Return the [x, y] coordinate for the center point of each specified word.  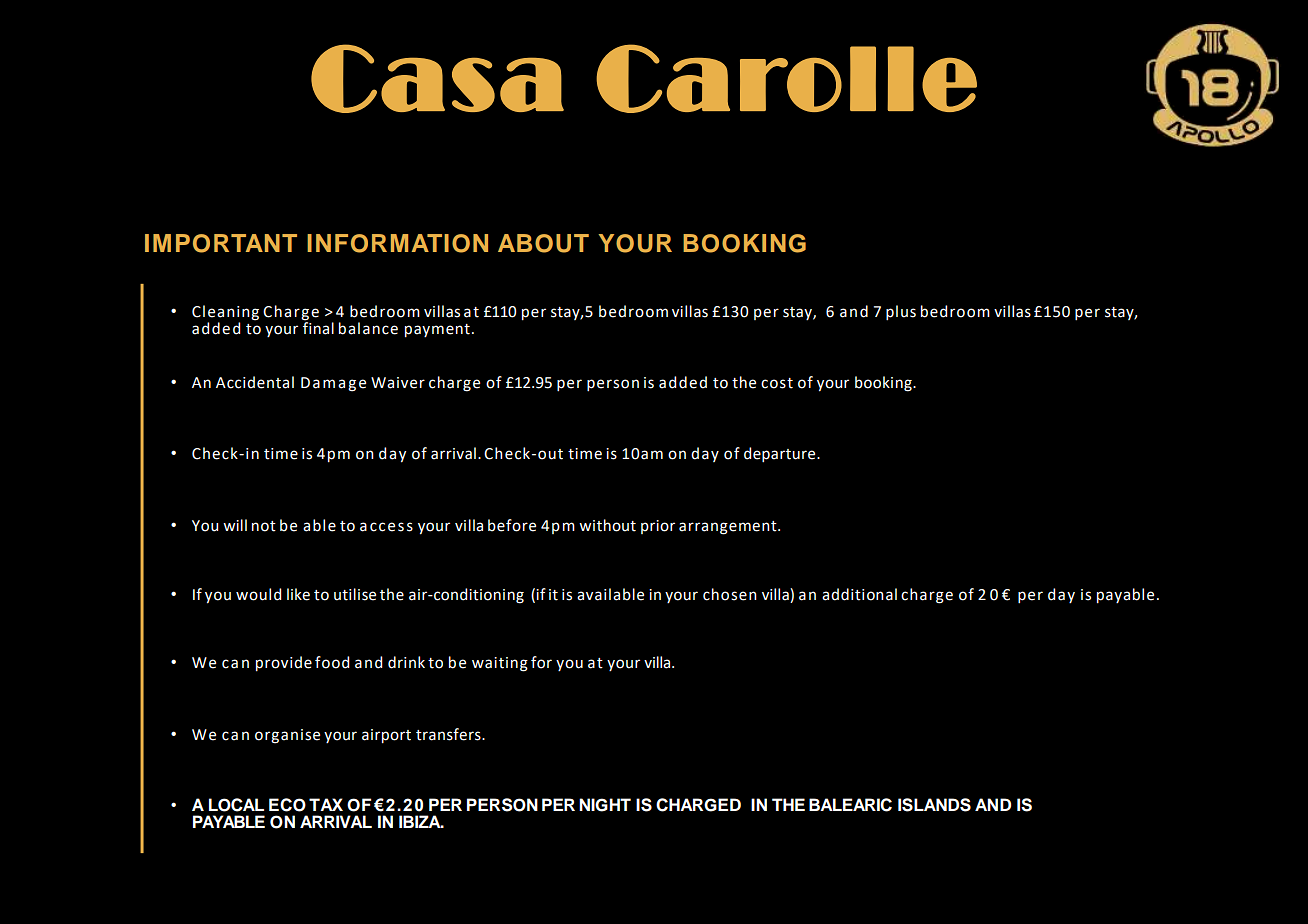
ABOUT [543, 243]
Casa [437, 78]
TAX [326, 804]
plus [901, 312]
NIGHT [605, 805]
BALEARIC [850, 805]
